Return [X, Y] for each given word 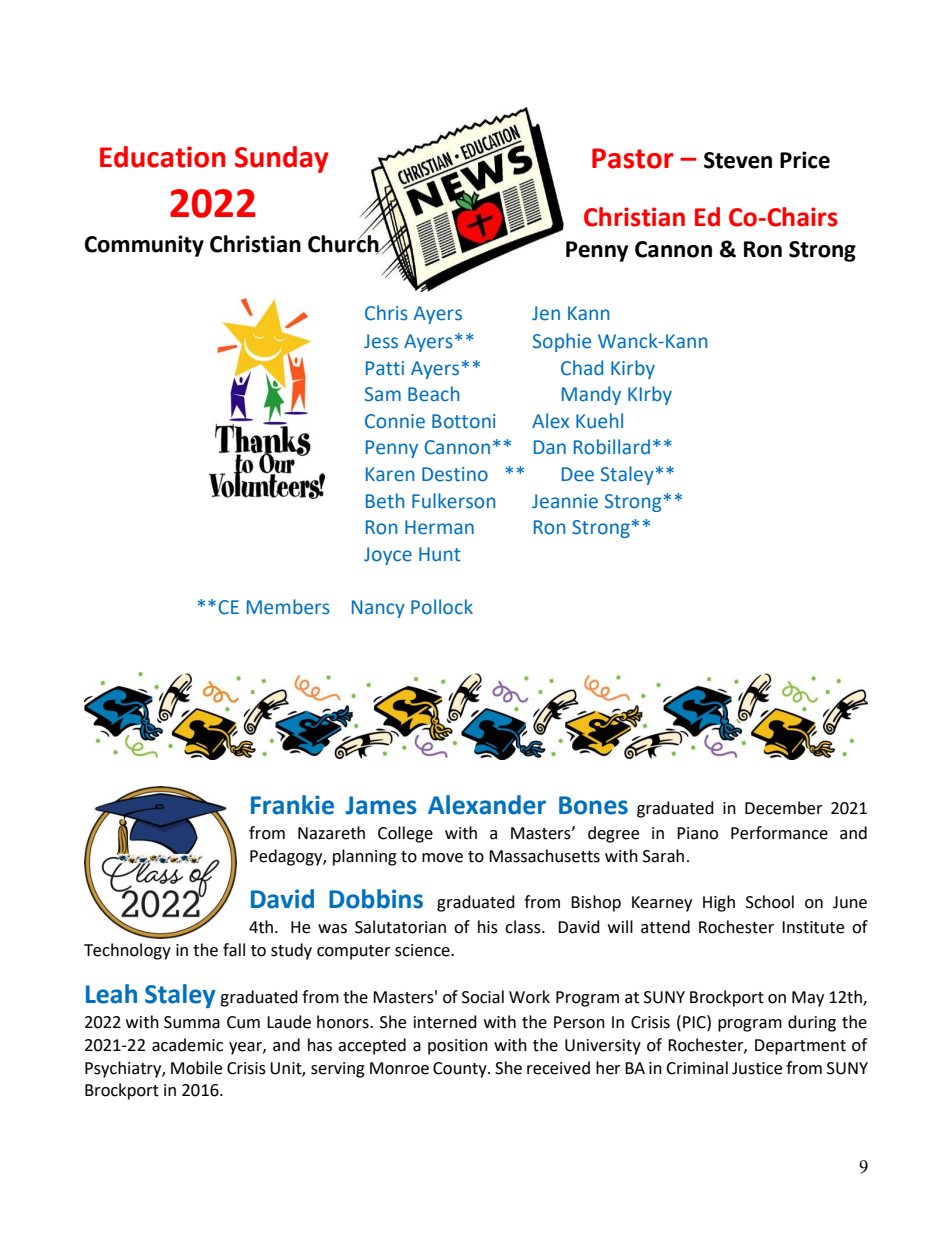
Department [800, 1047]
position [458, 1047]
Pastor [633, 158]
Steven [738, 160]
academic [187, 1045]
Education [162, 157]
